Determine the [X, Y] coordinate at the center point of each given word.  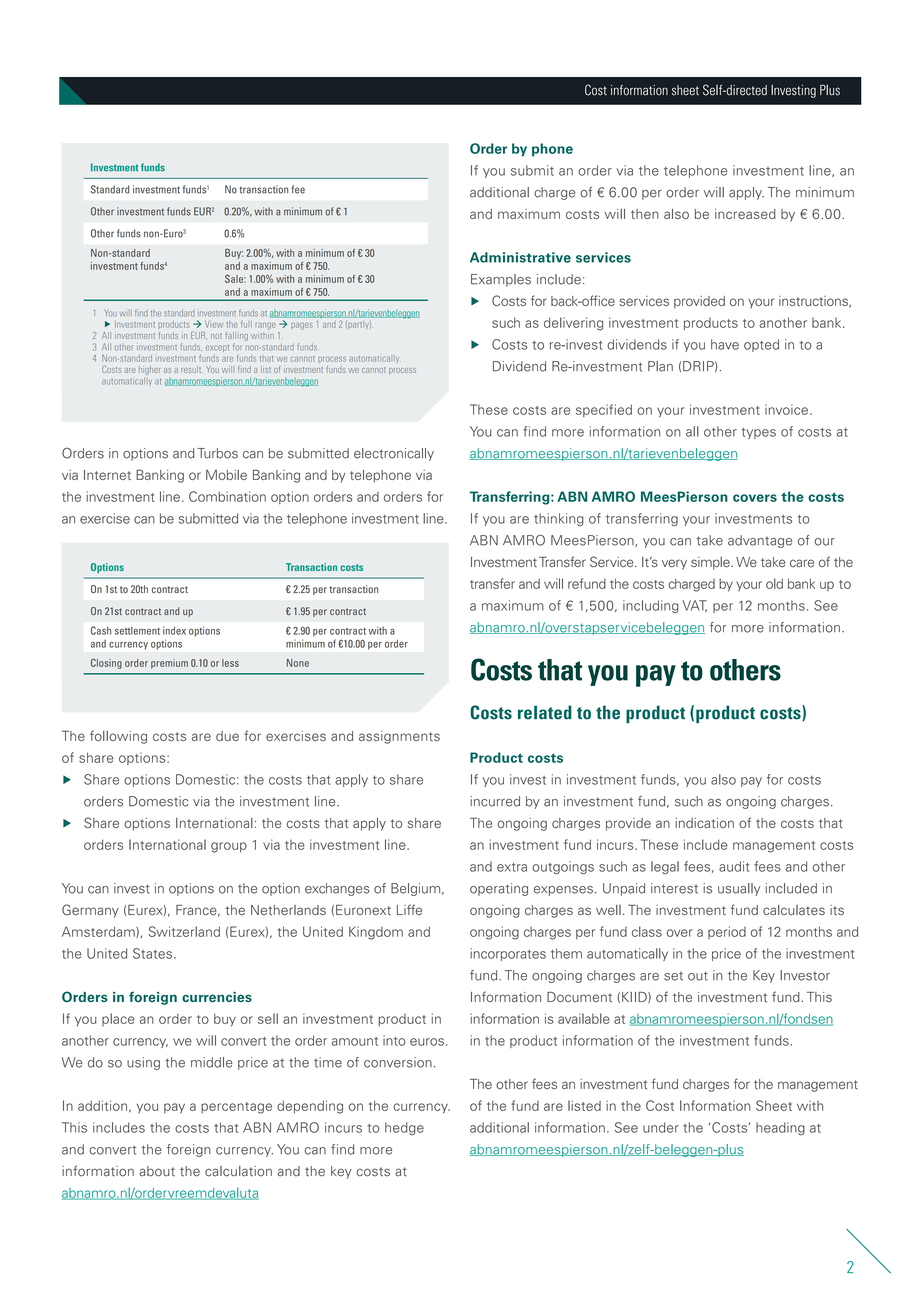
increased [745, 214]
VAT [694, 606]
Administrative [520, 257]
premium [169, 664]
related [545, 712]
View [214, 324]
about [157, 1171]
